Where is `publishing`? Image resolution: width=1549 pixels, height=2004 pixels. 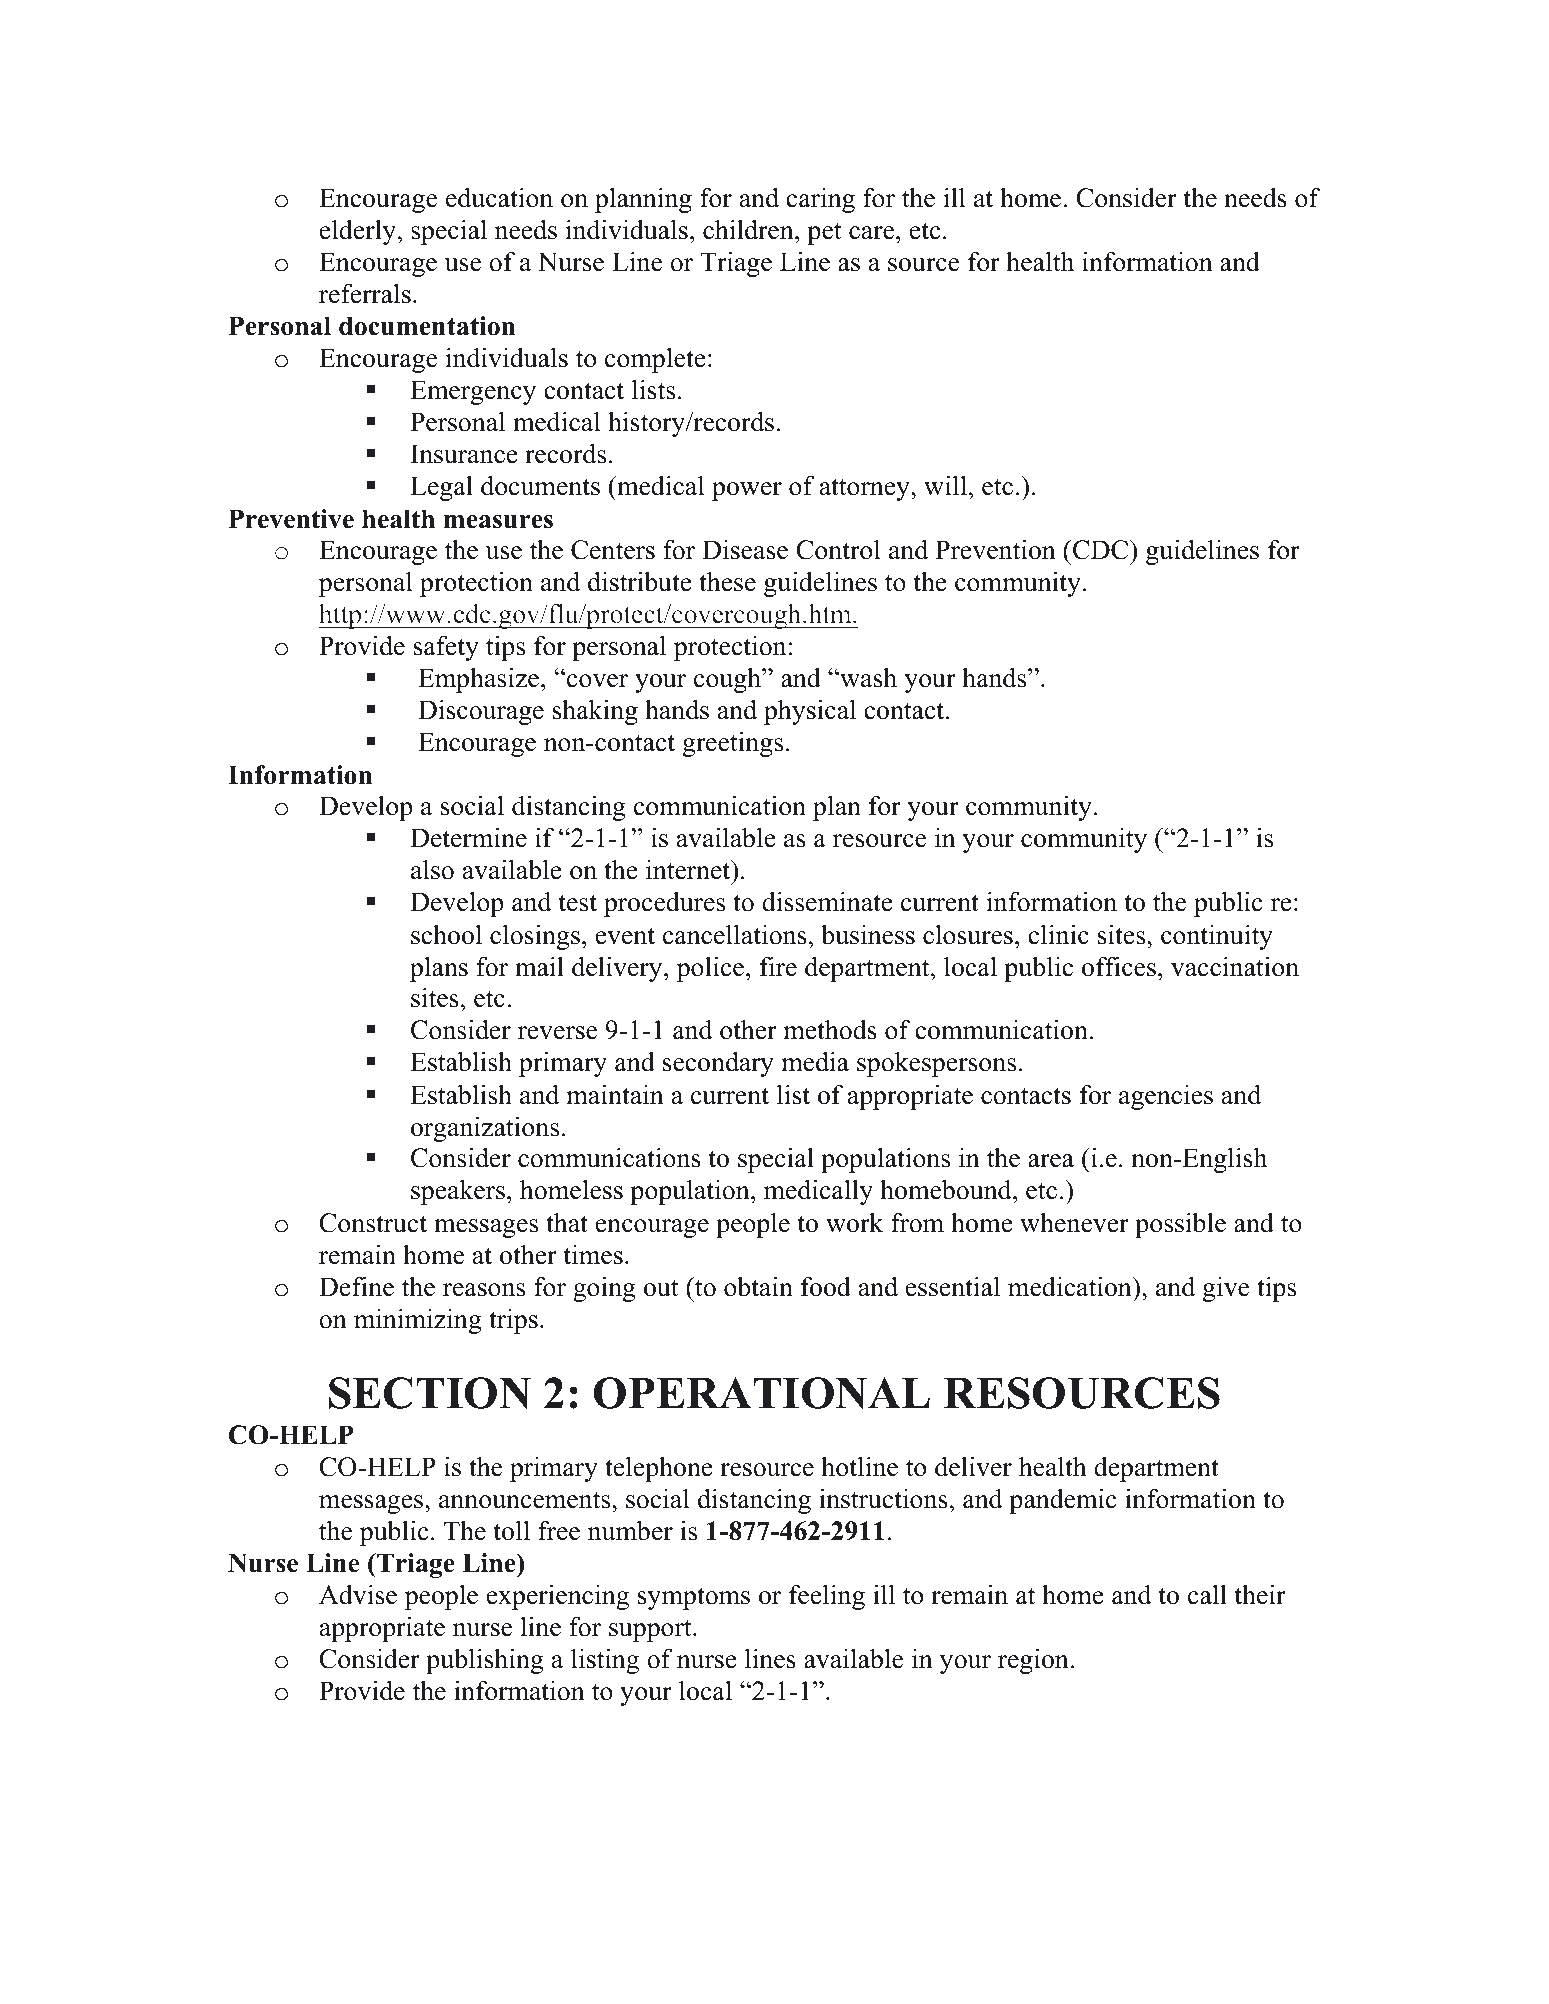 publishing is located at coordinates (485, 1661).
